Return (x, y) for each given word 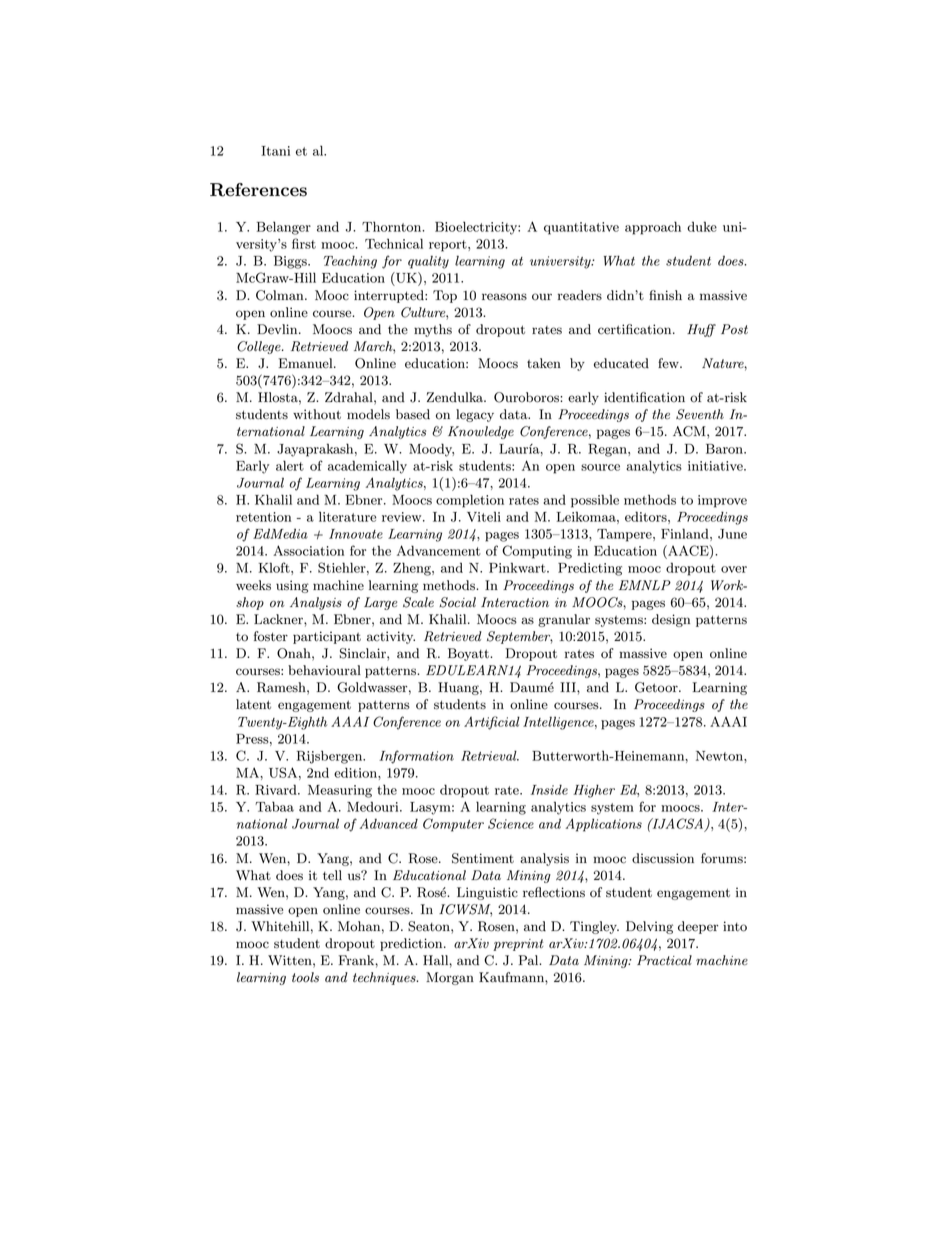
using (292, 586)
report (449, 246)
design (671, 620)
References (258, 190)
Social (457, 602)
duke (702, 226)
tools (305, 977)
